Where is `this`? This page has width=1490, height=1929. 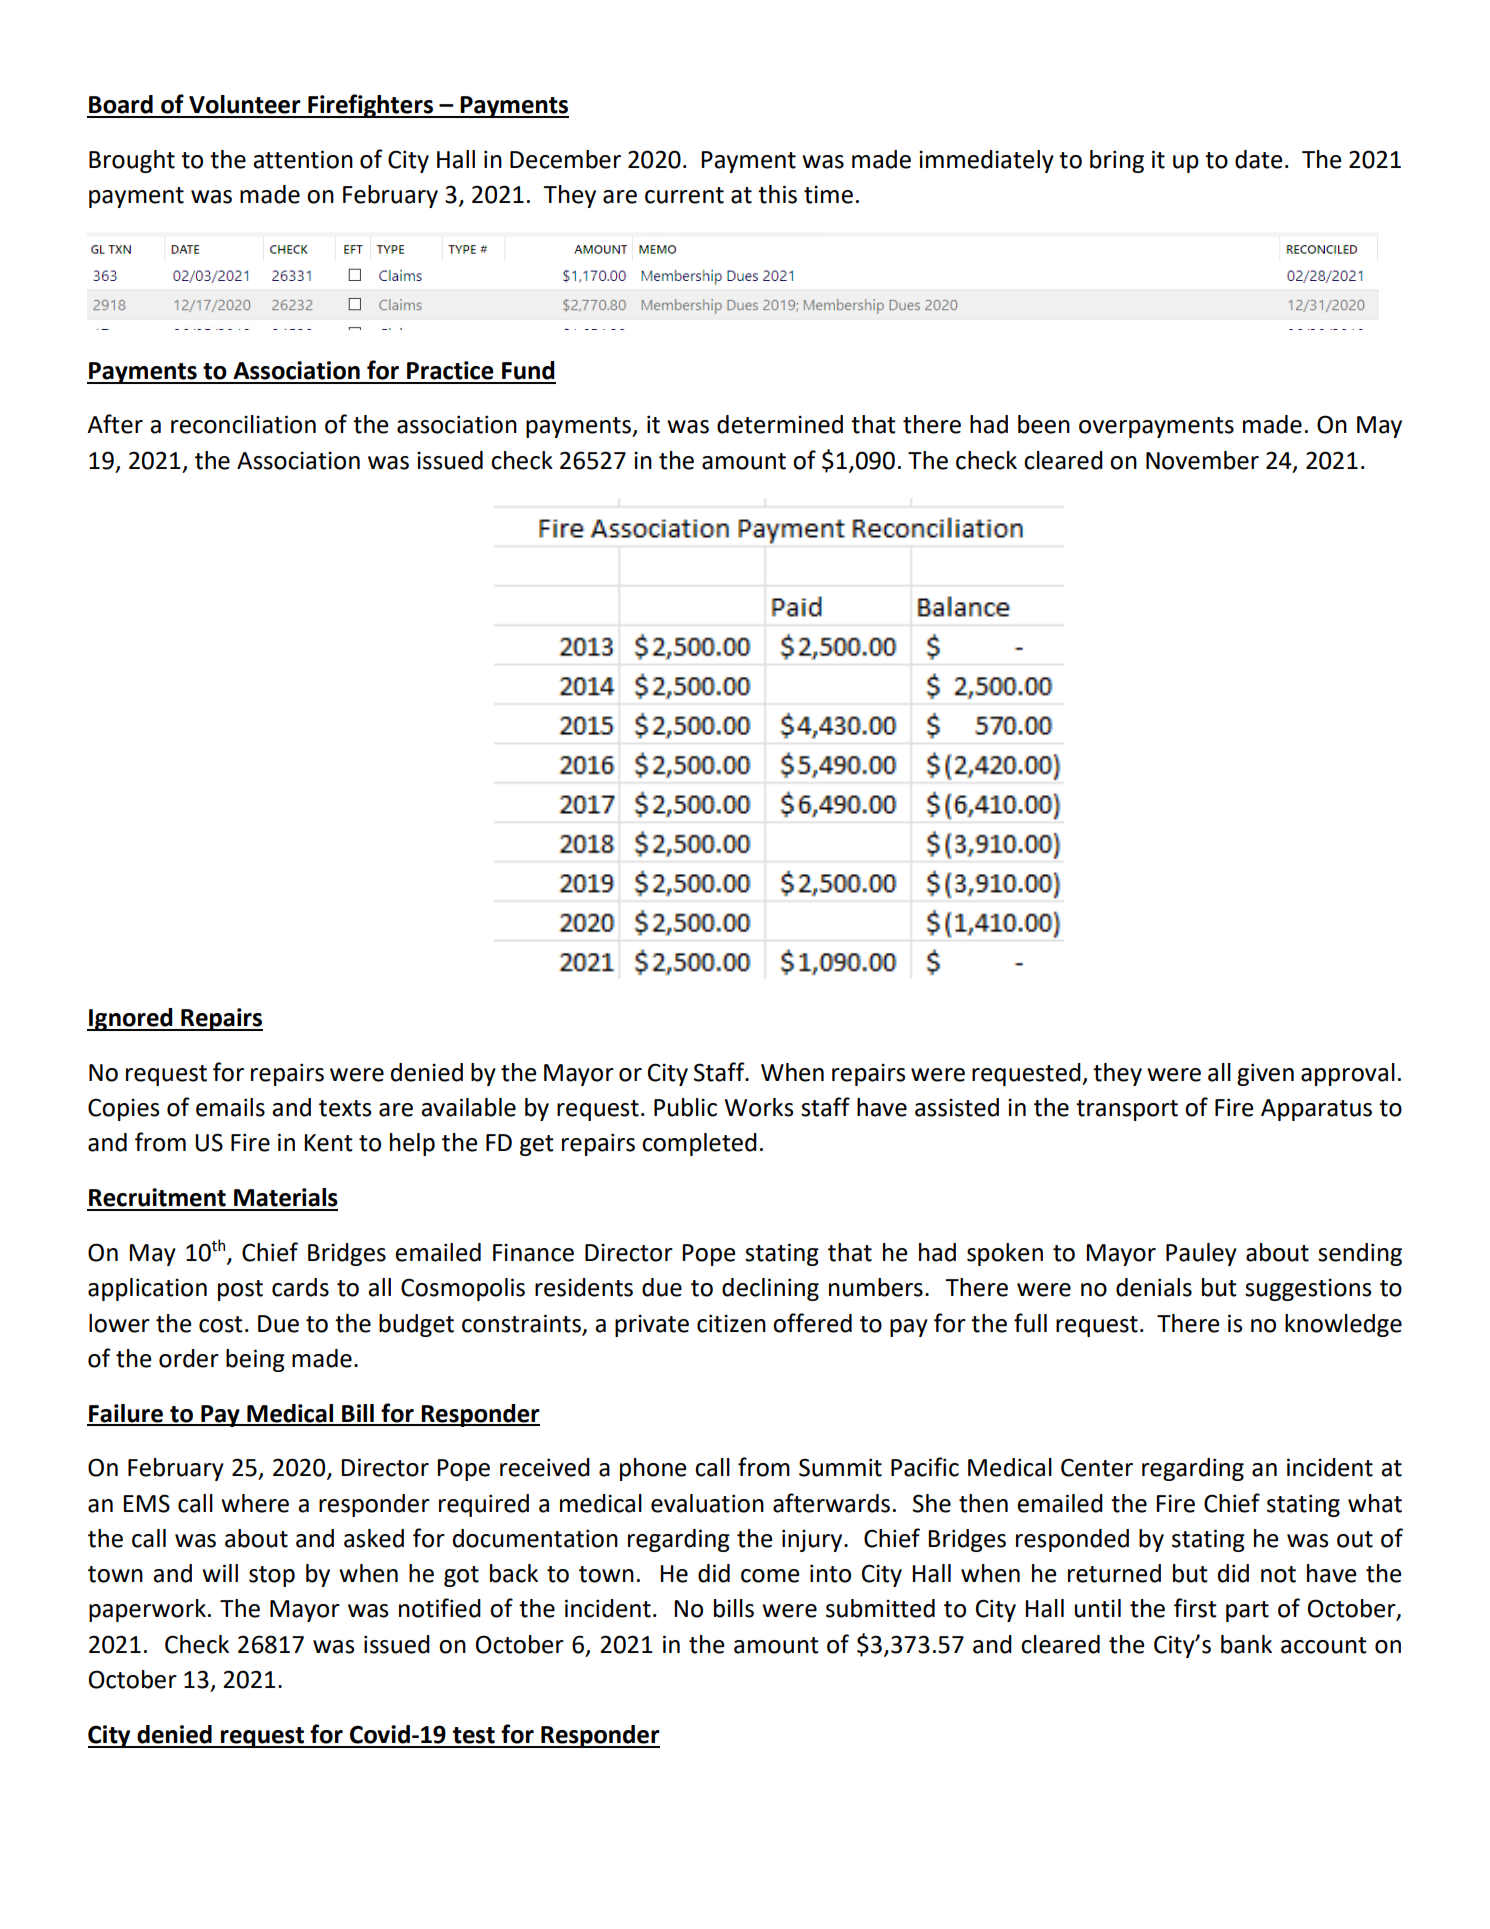
this is located at coordinates (777, 194).
